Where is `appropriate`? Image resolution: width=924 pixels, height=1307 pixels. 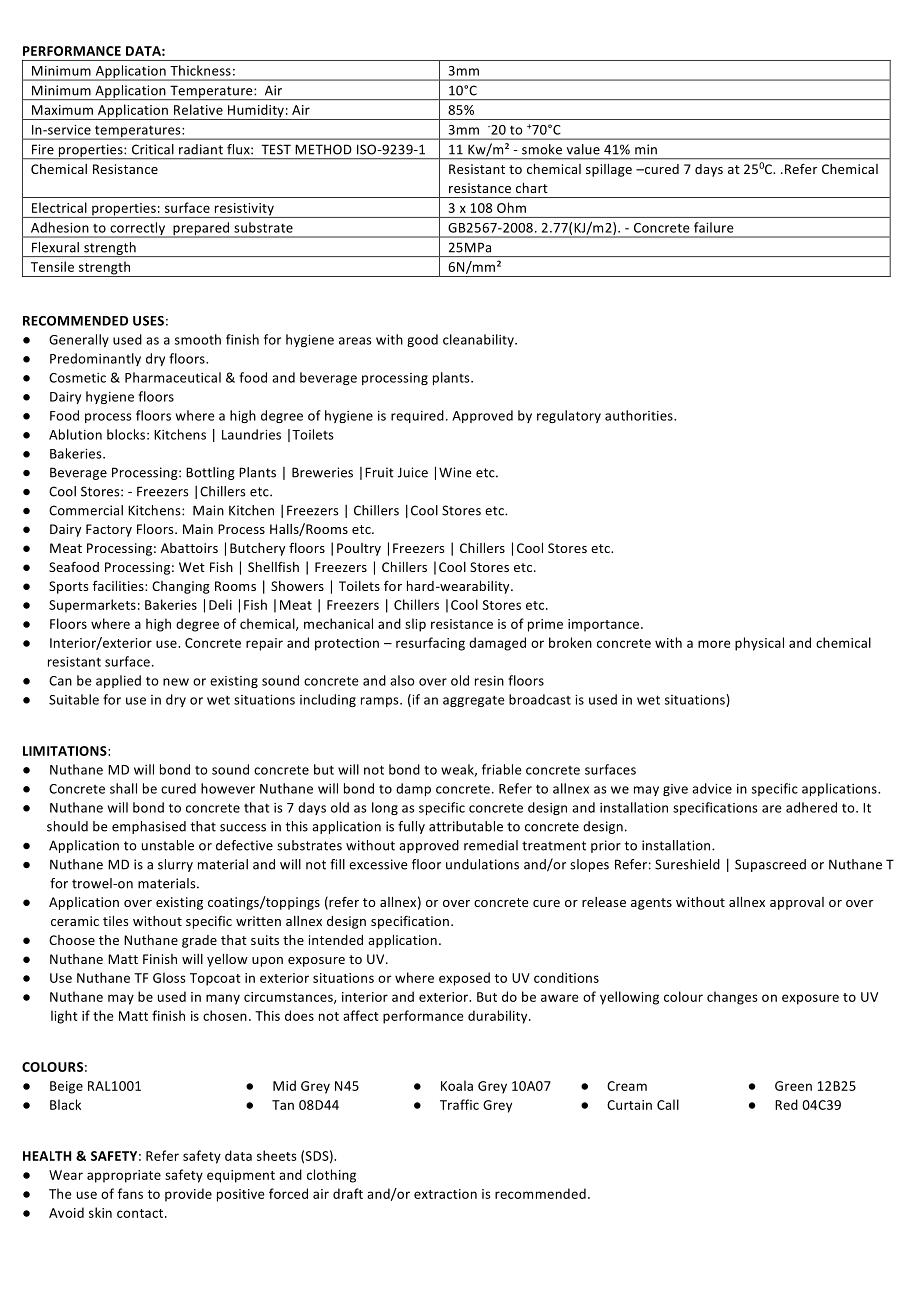 appropriate is located at coordinates (124, 1176).
